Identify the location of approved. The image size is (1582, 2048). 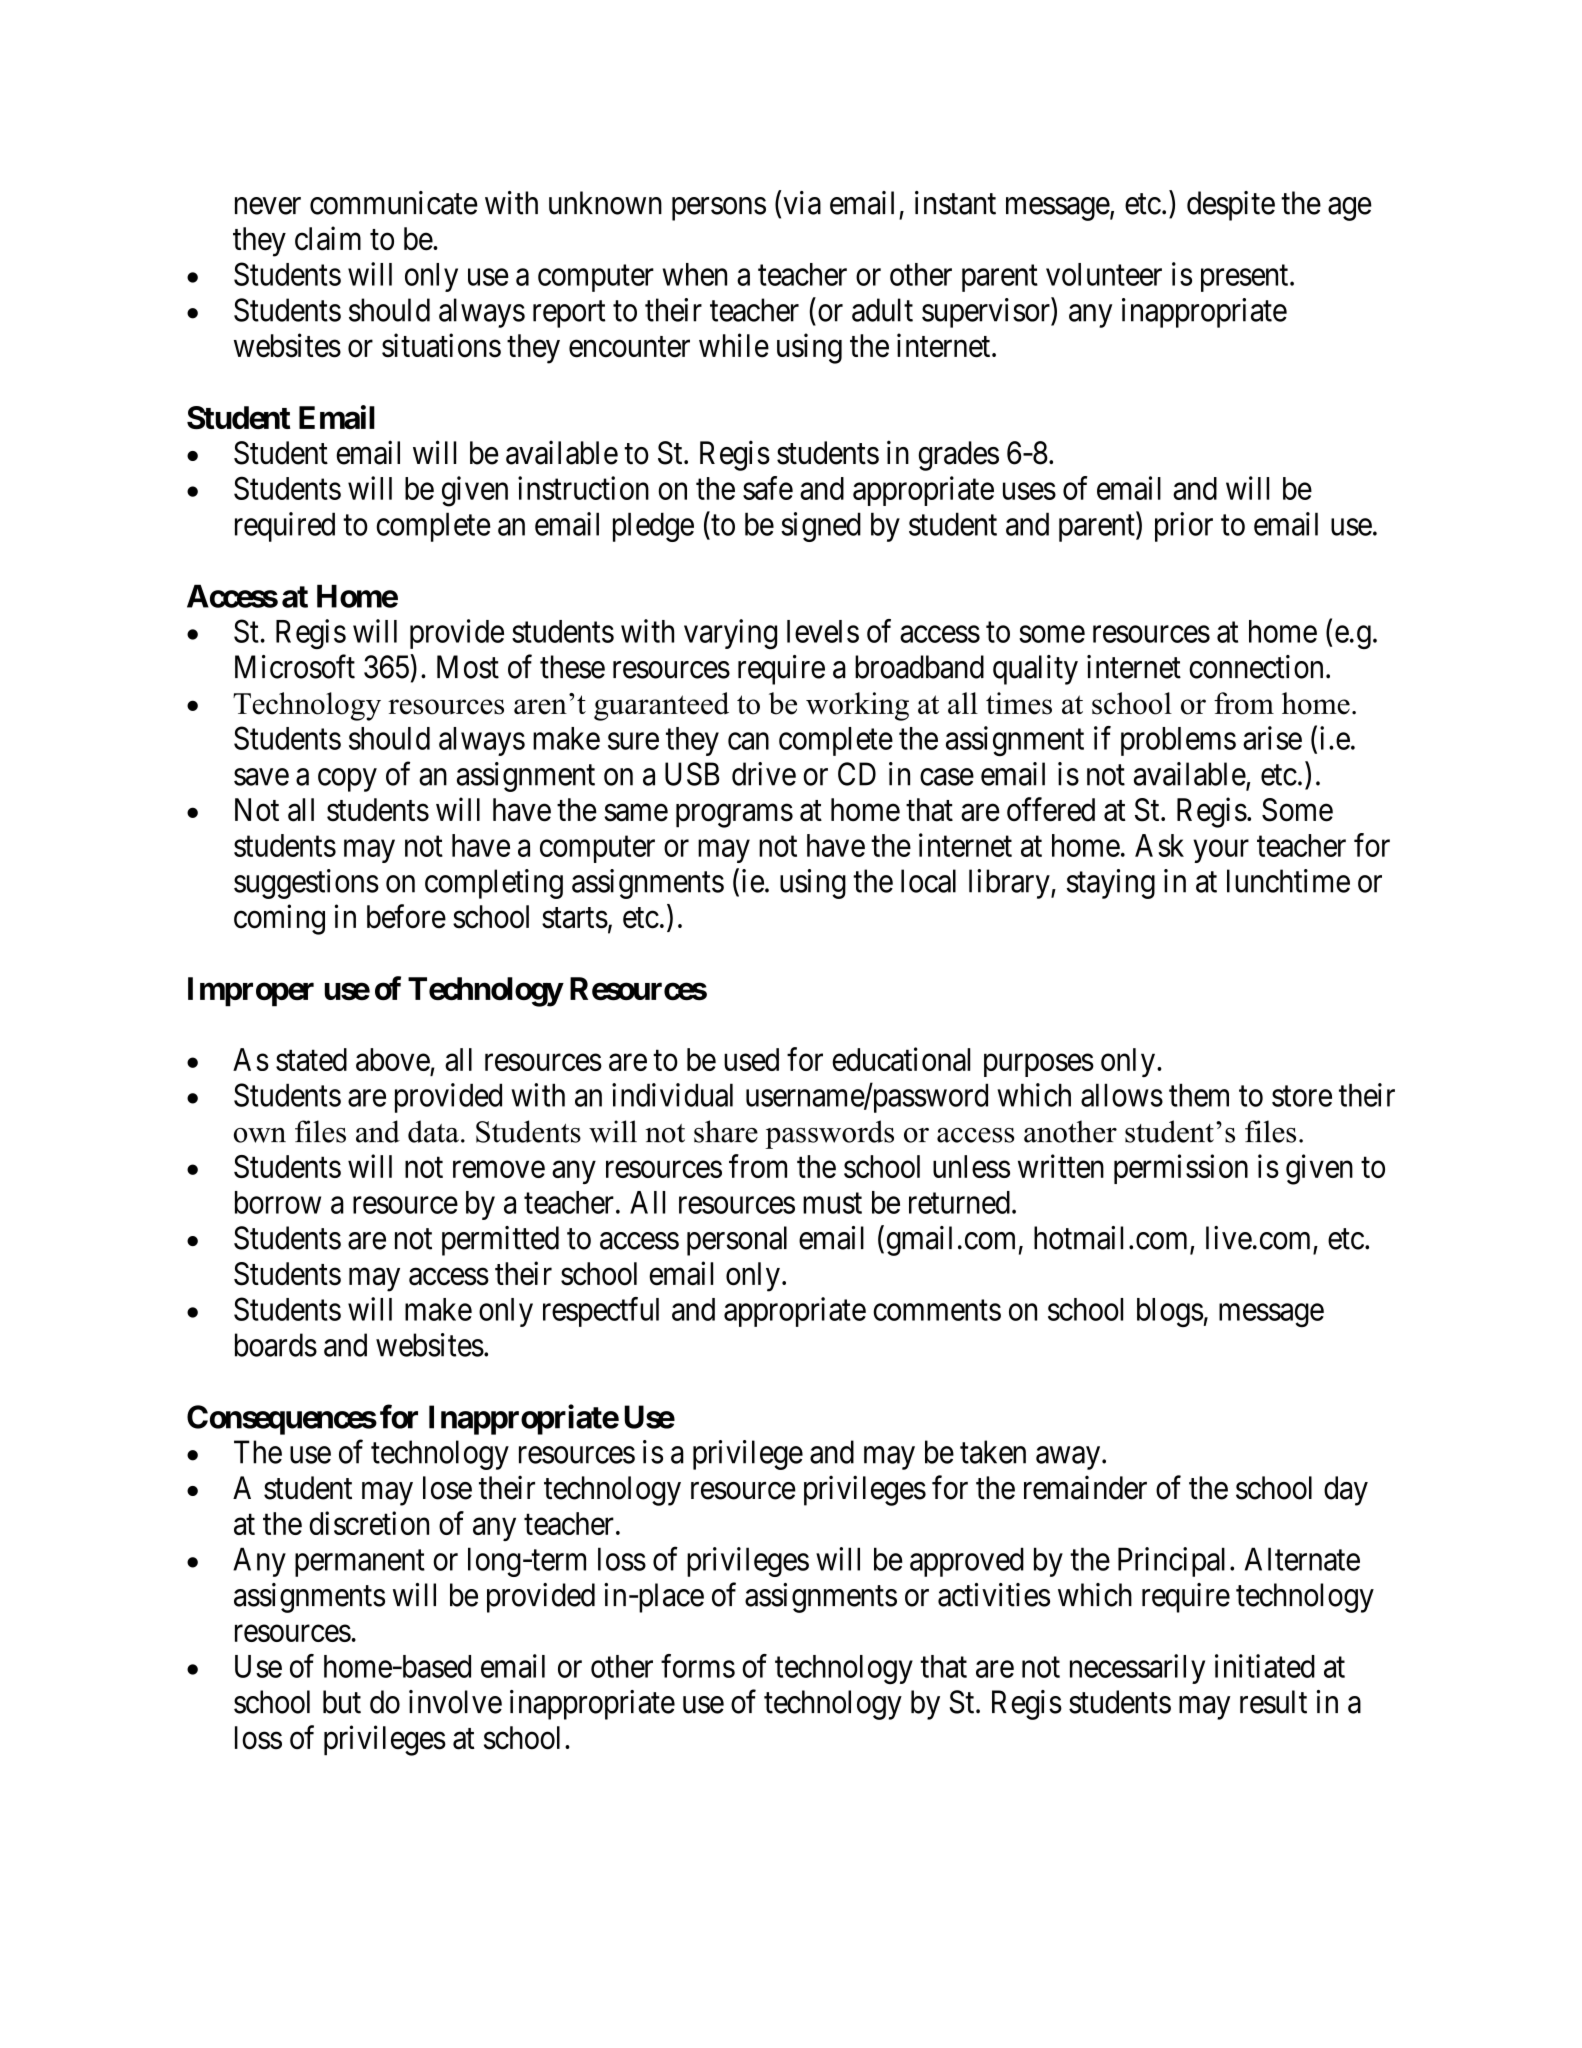
(967, 1562).
